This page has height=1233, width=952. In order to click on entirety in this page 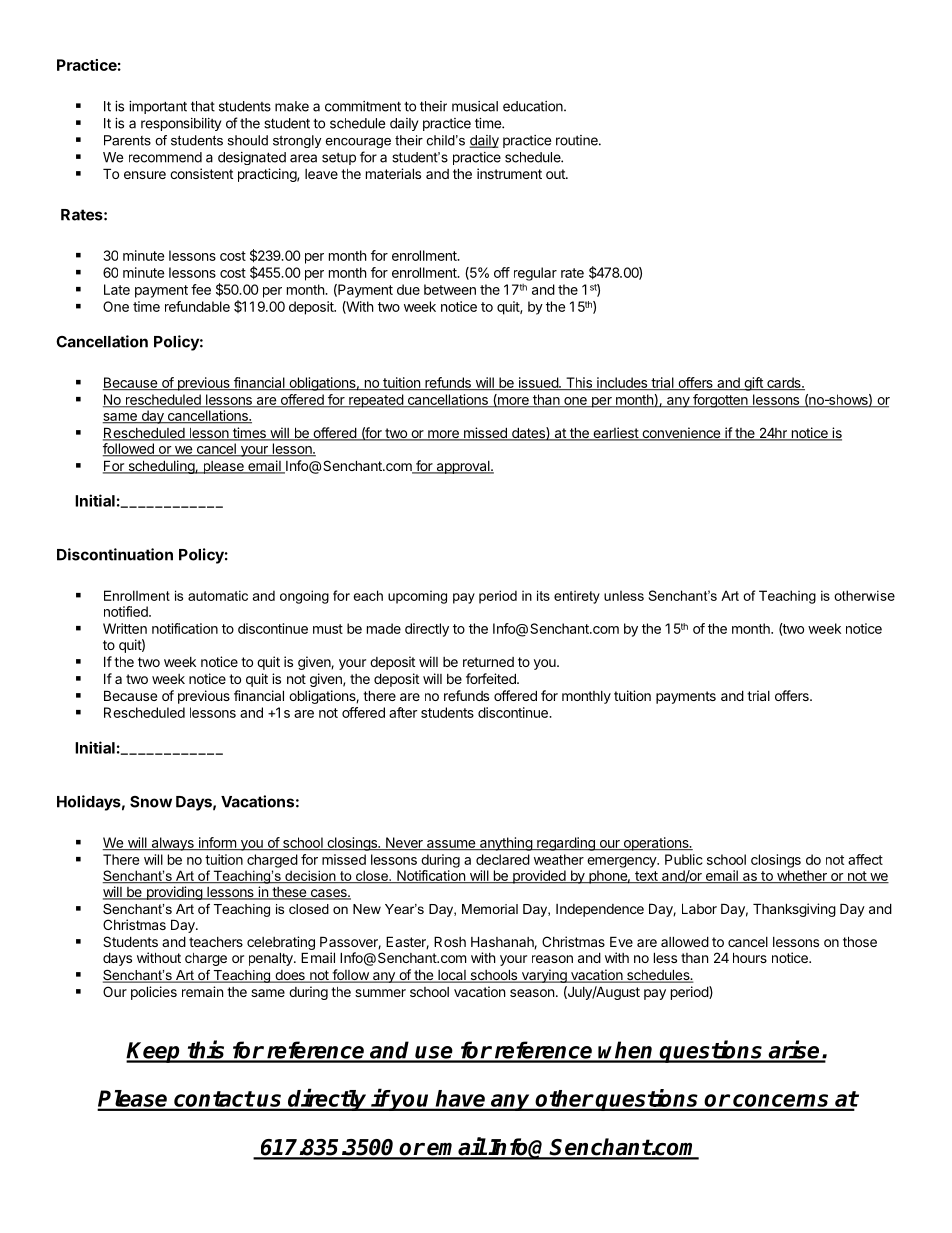, I will do `click(577, 597)`.
